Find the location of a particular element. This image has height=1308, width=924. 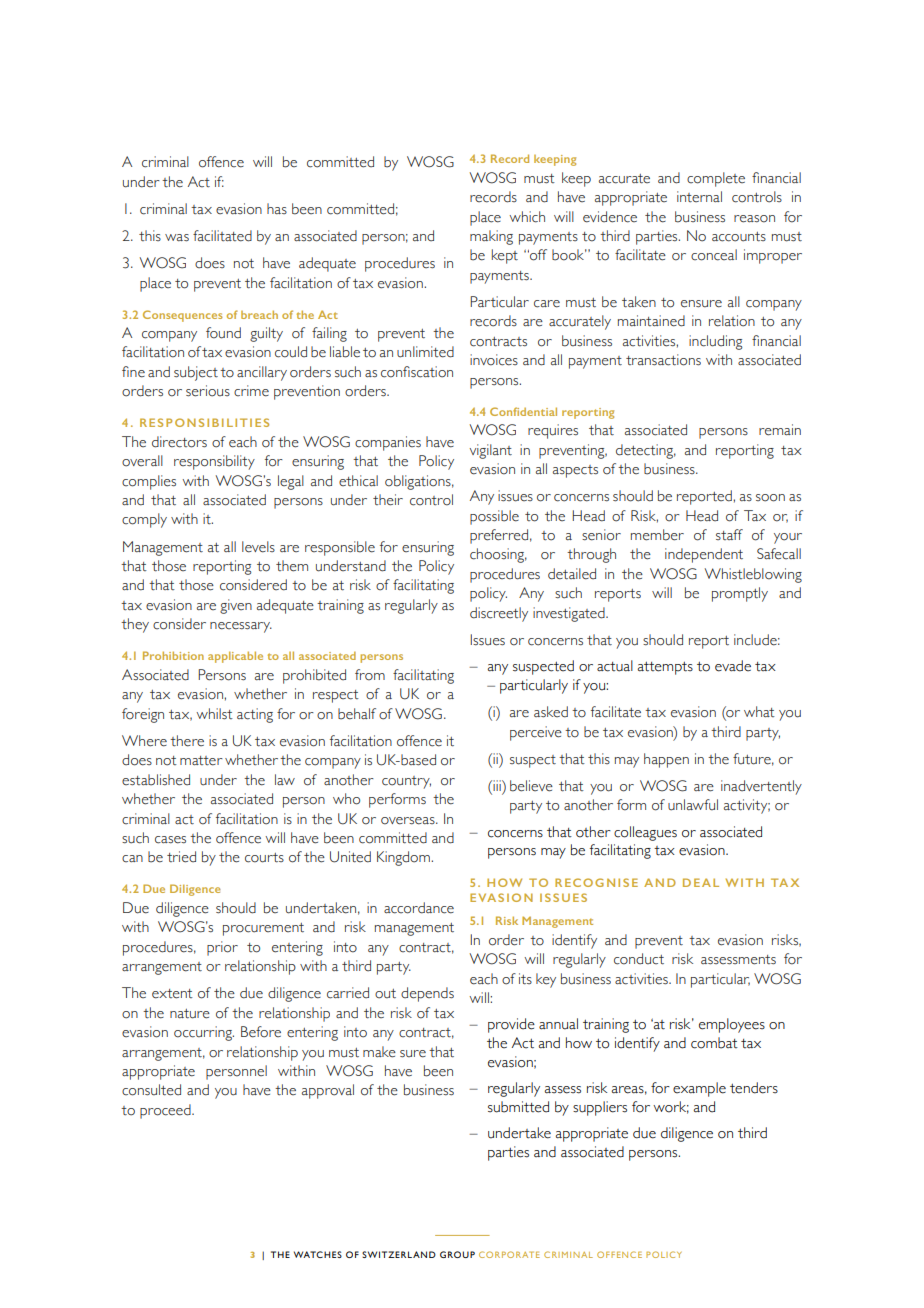

tried is located at coordinates (181, 857).
